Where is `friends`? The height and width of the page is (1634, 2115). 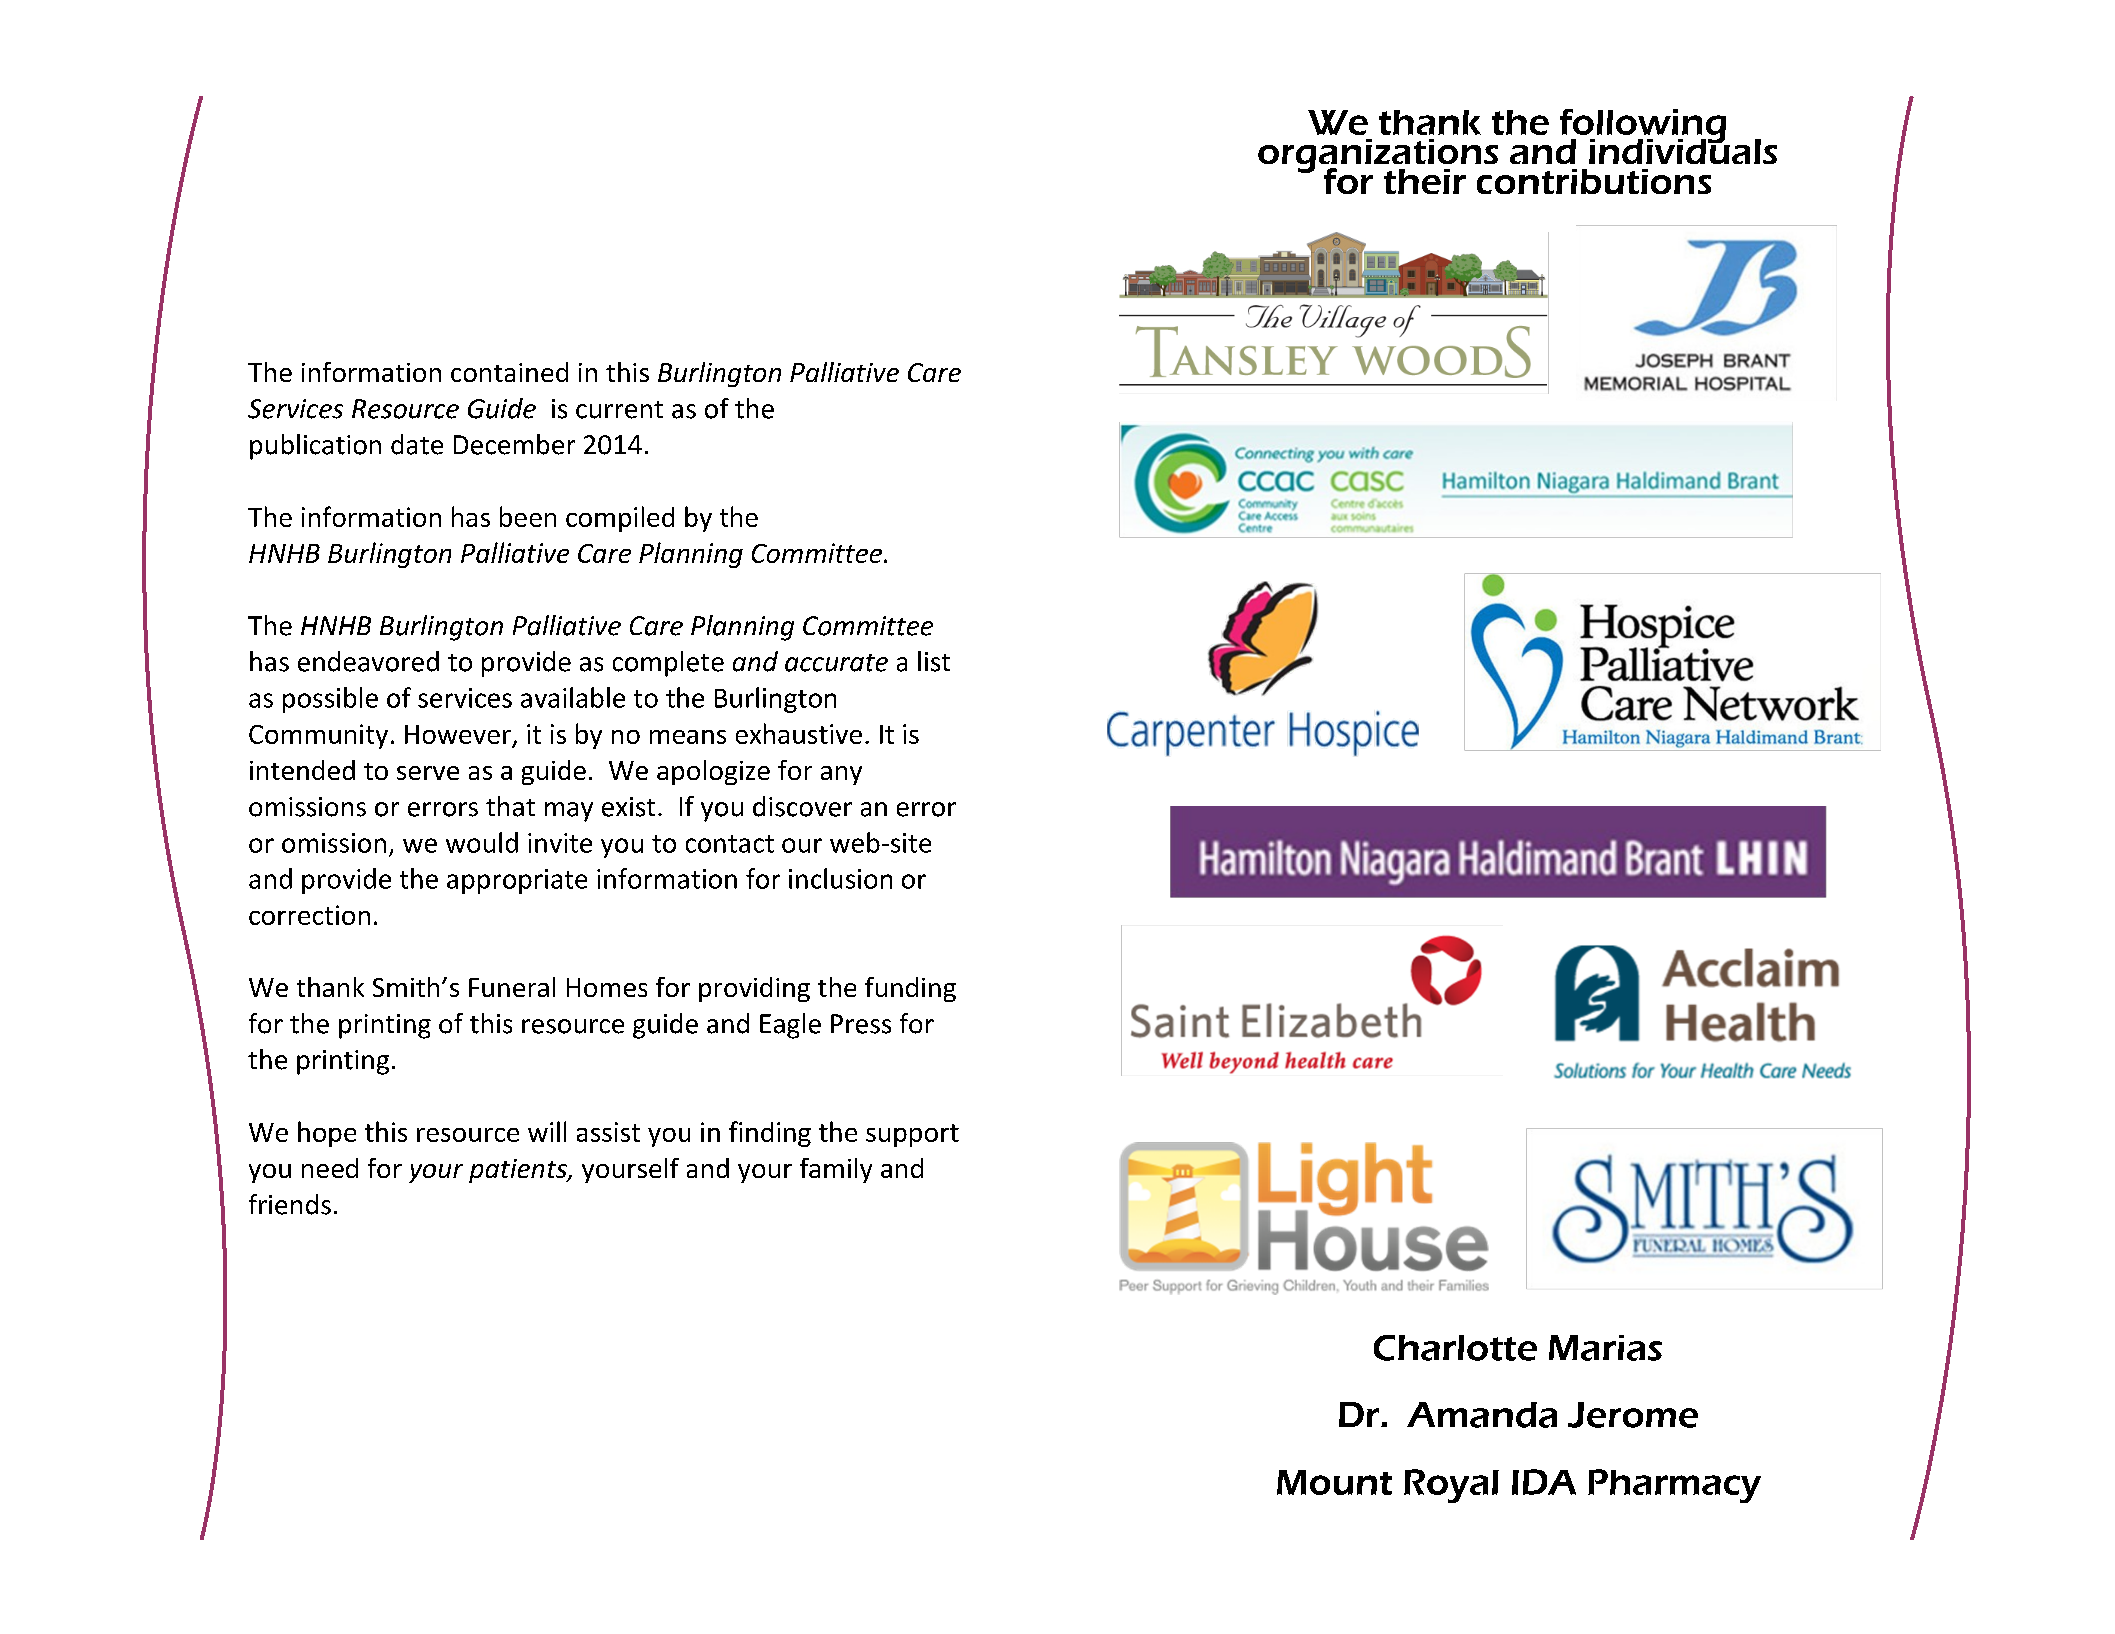
friends is located at coordinates (290, 1204).
